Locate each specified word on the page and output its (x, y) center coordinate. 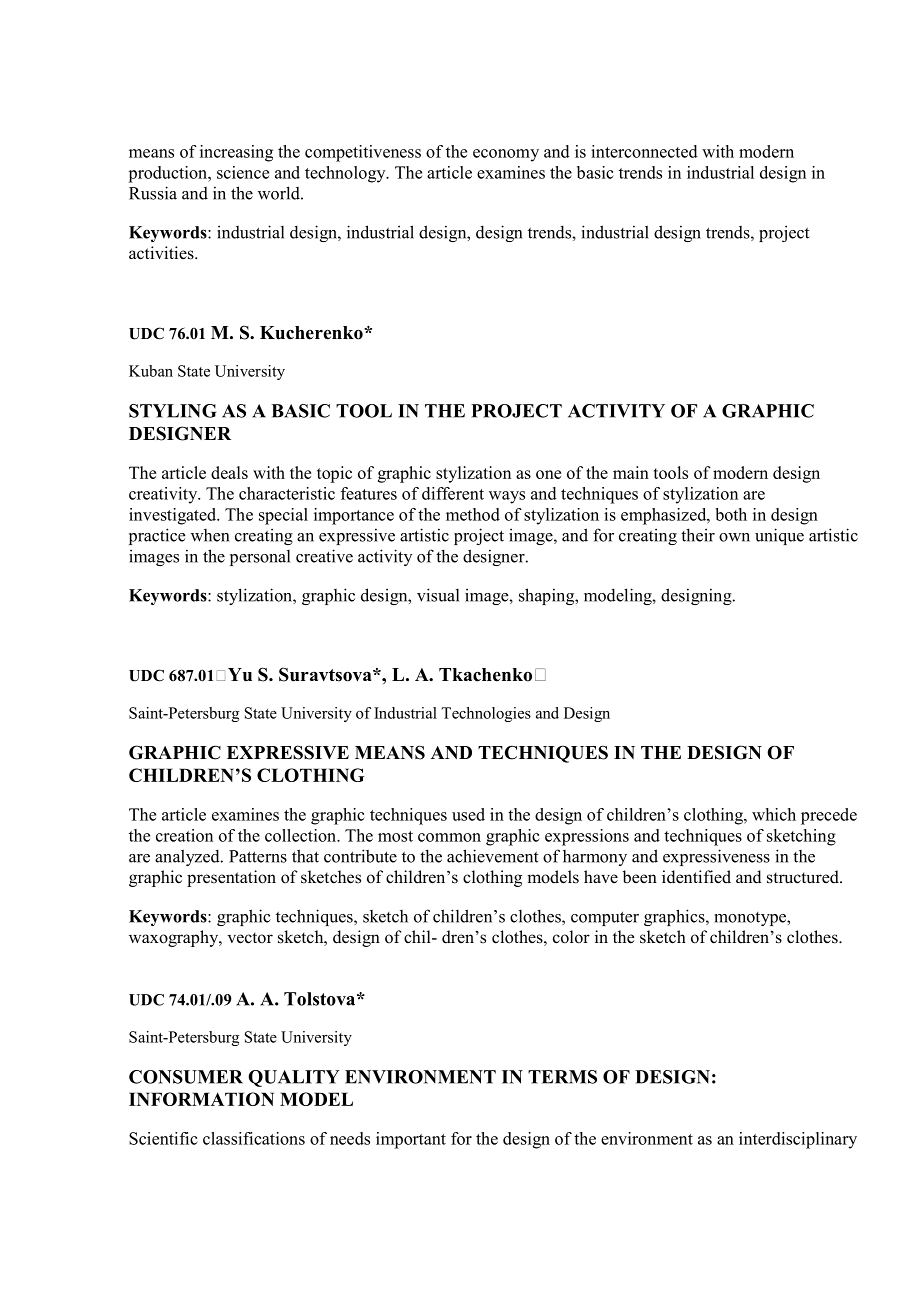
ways (507, 497)
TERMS (562, 1077)
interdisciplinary (798, 1140)
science (243, 172)
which (774, 814)
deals (229, 472)
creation (184, 835)
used (468, 814)
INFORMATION (201, 1099)
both (731, 514)
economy (506, 155)
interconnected (644, 151)
